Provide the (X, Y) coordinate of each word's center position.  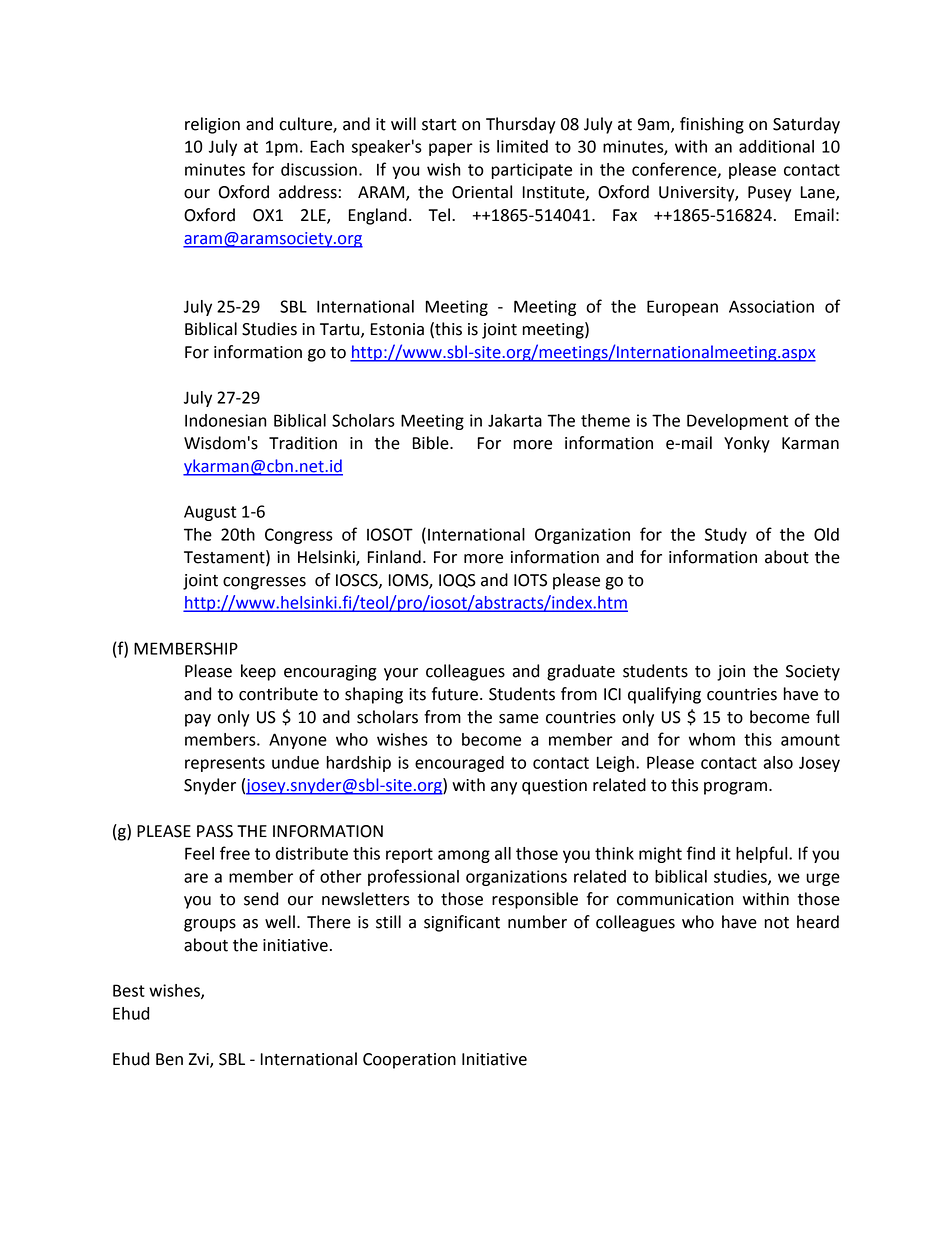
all (503, 853)
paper (451, 149)
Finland (394, 557)
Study (726, 536)
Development (737, 422)
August (210, 513)
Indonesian (226, 420)
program (735, 788)
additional (776, 146)
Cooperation (409, 1061)
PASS (215, 831)
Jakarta (515, 420)
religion (212, 125)
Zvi (200, 1060)
